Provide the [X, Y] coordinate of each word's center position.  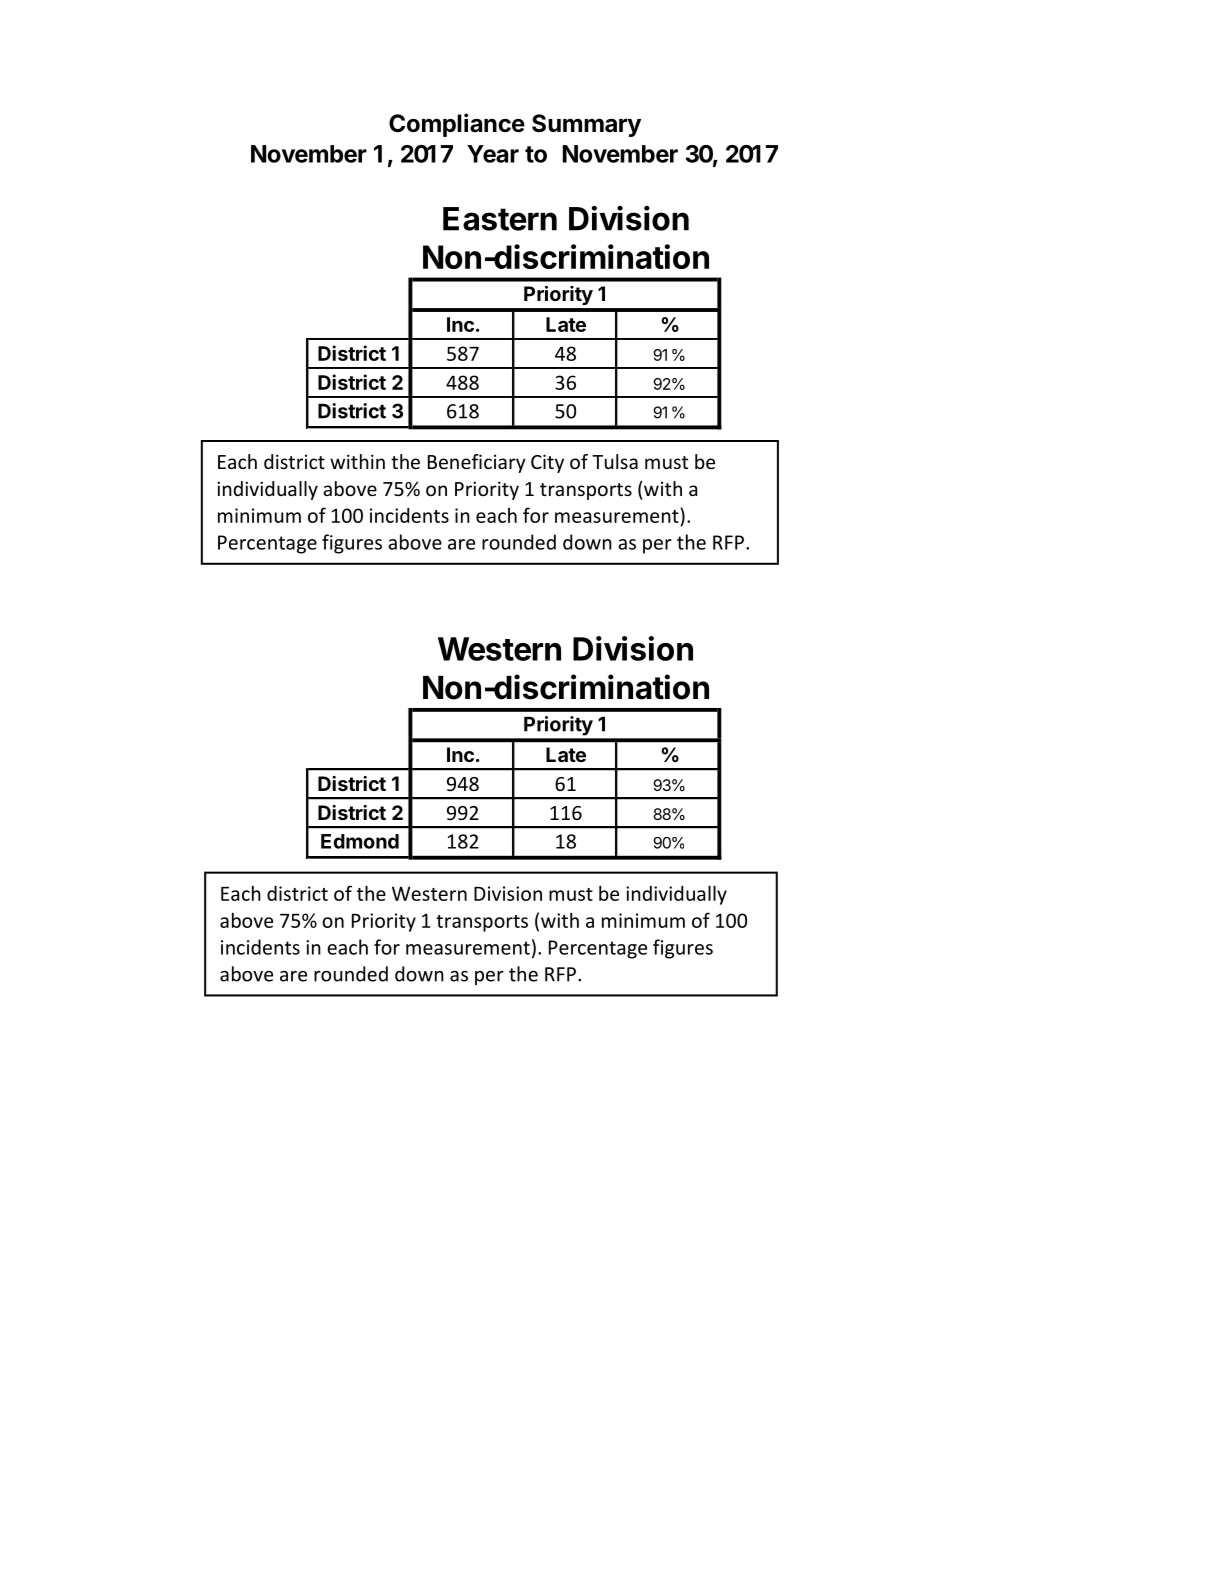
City [547, 463]
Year [493, 154]
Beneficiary [477, 463]
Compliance [457, 125]
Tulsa [615, 461]
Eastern [500, 219]
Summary [586, 125]
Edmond [360, 841]
